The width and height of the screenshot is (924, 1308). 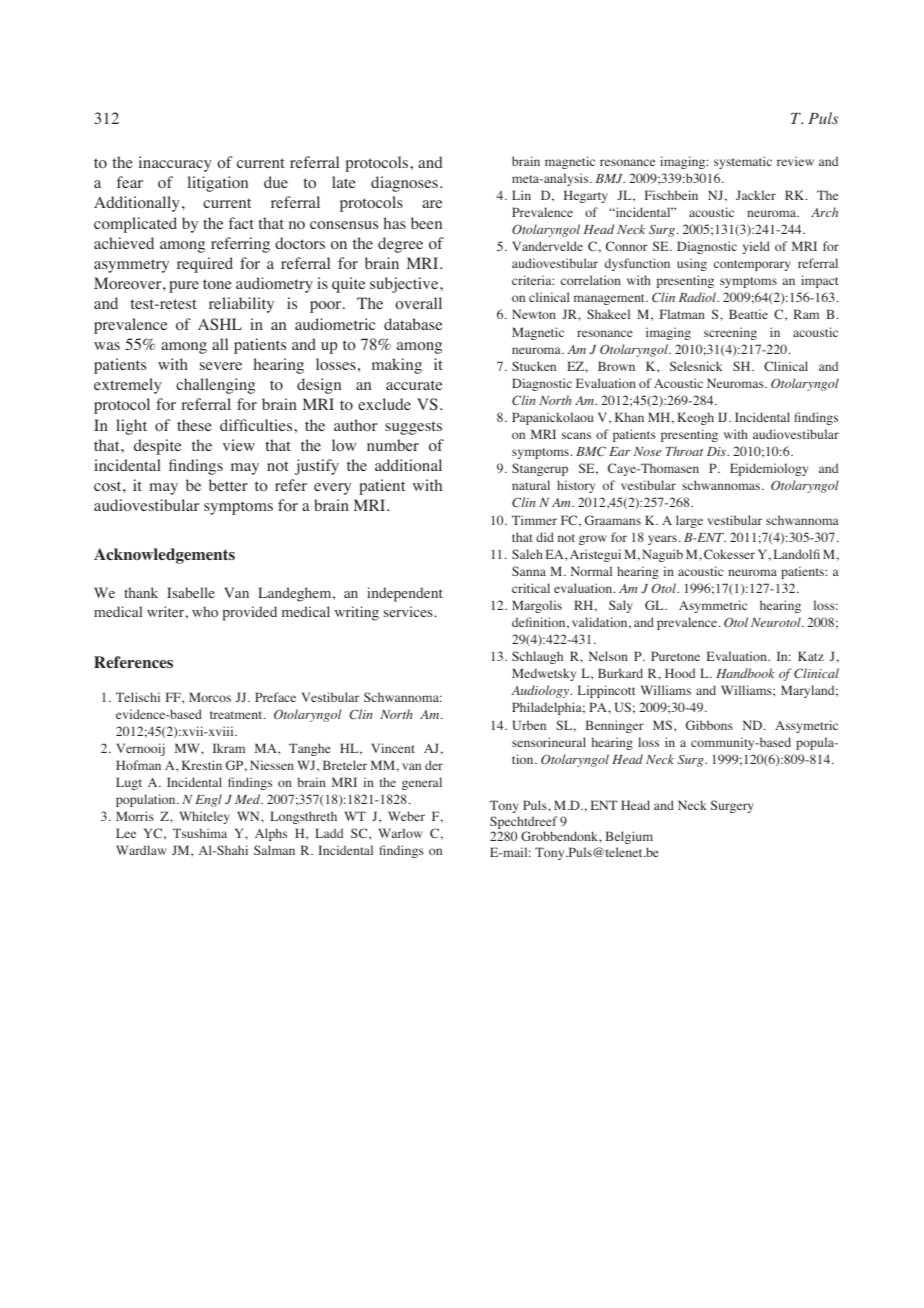 What do you see at coordinates (205, 612) in the screenshot?
I see `who` at bounding box center [205, 612].
